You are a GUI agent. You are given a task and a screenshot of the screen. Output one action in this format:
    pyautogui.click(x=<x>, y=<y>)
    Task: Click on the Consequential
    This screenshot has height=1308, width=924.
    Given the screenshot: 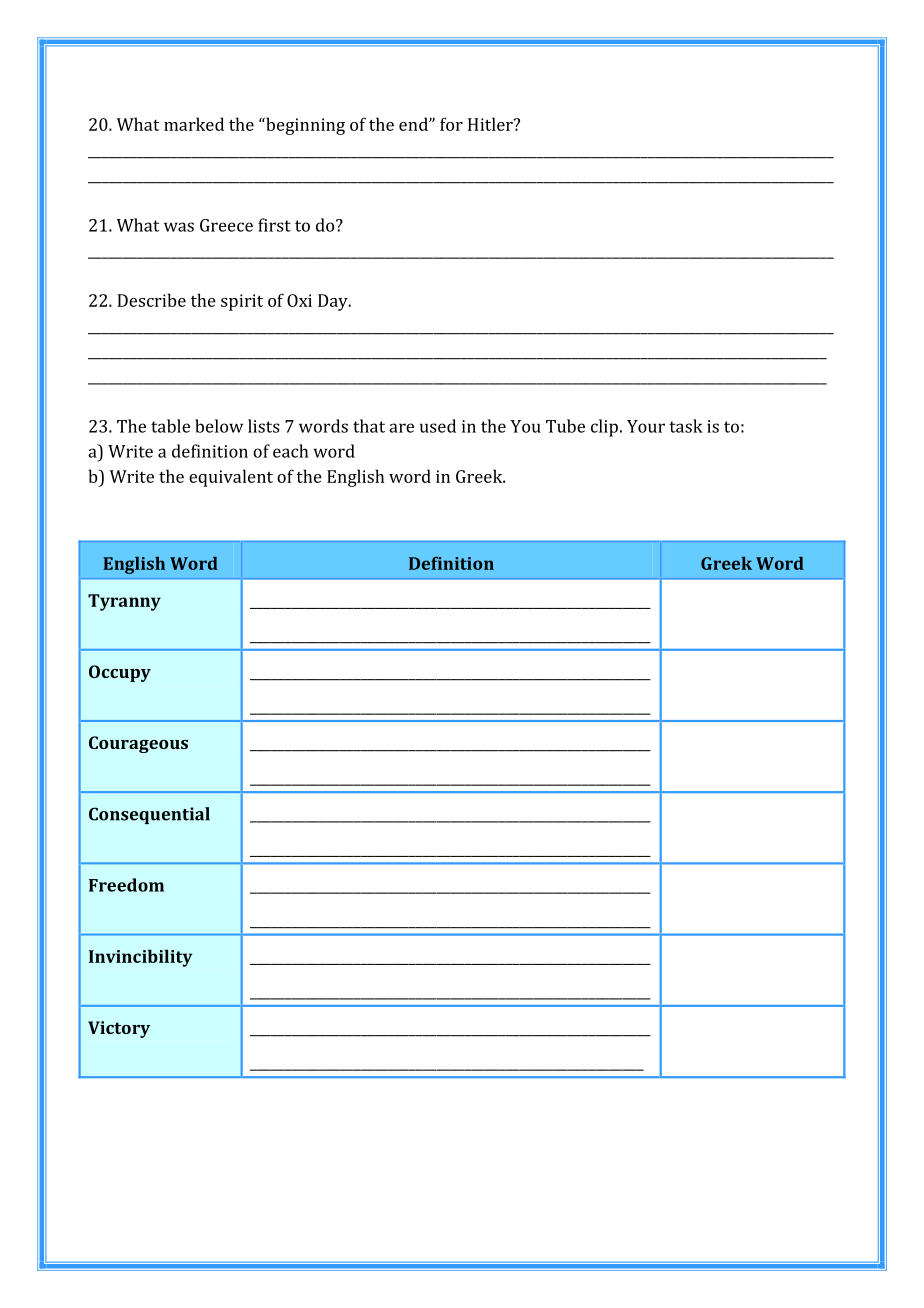 What is the action you would take?
    pyautogui.click(x=149, y=815)
